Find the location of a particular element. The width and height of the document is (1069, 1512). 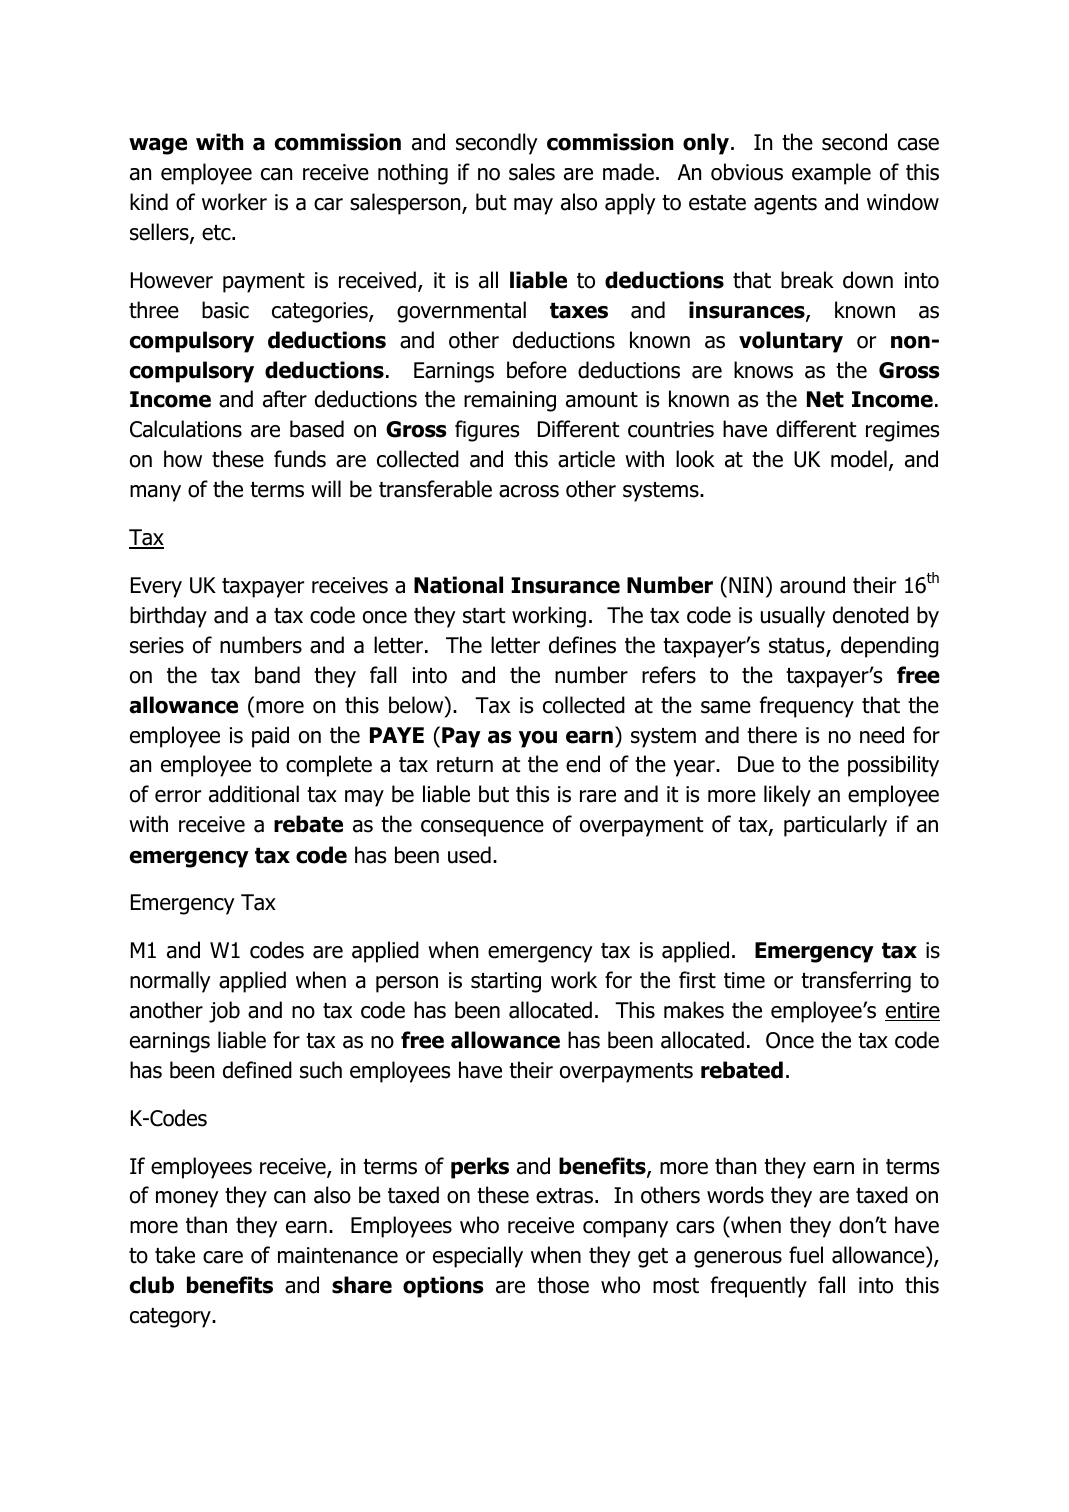

you is located at coordinates (538, 739).
